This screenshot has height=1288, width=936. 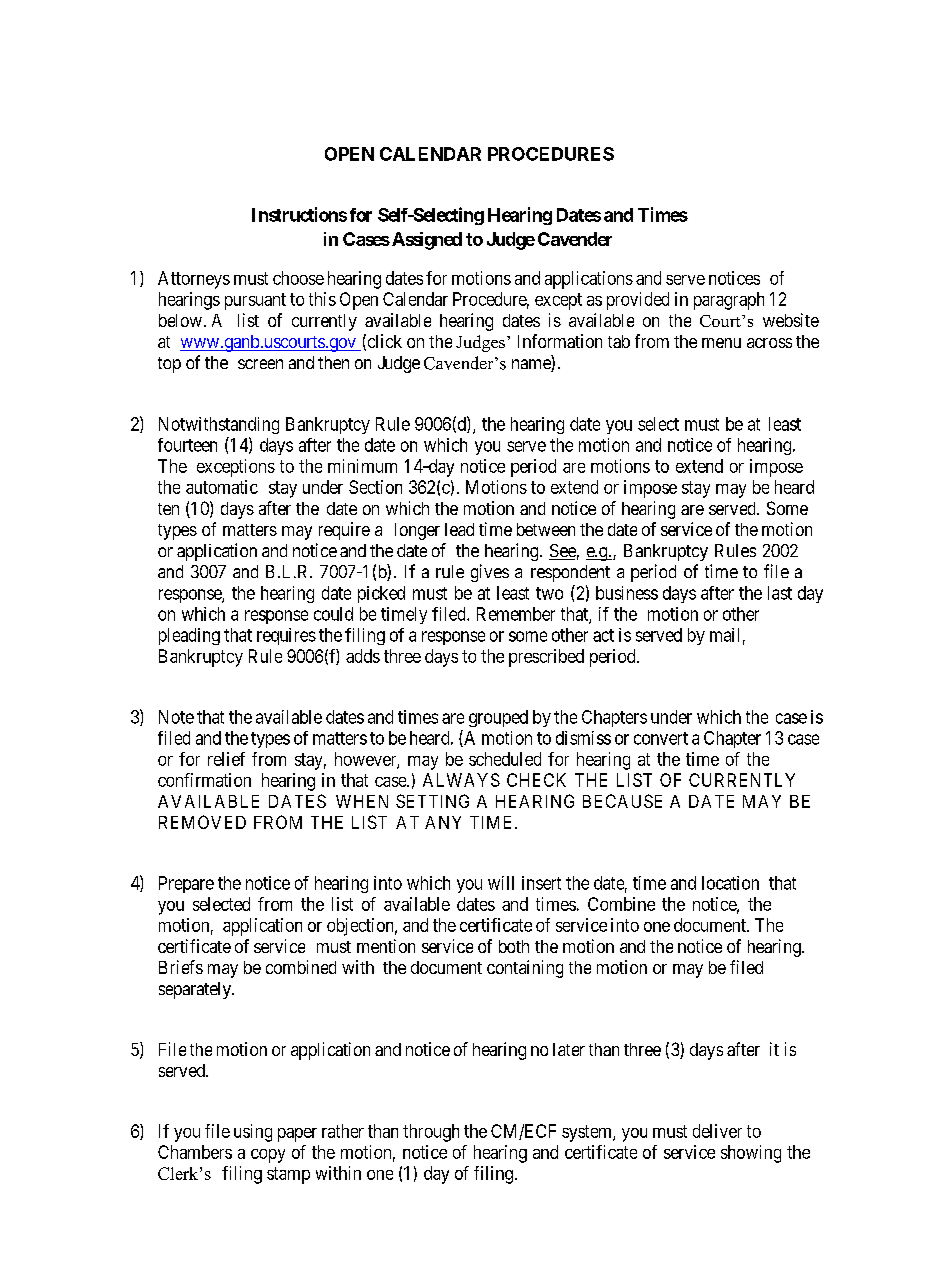 I want to click on grouped, so click(x=498, y=718).
